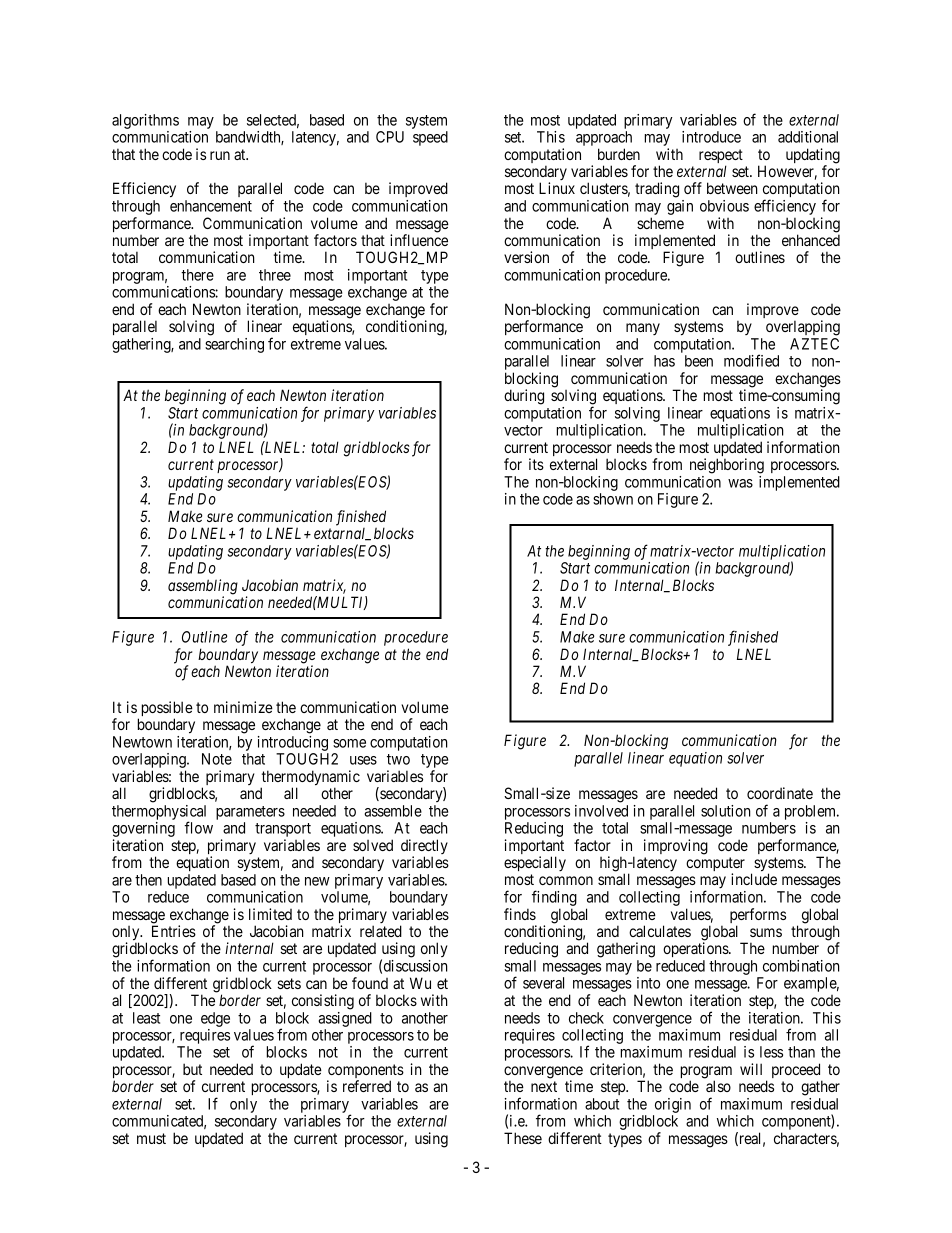 The height and width of the screenshot is (1233, 952). I want to click on speed, so click(430, 138).
